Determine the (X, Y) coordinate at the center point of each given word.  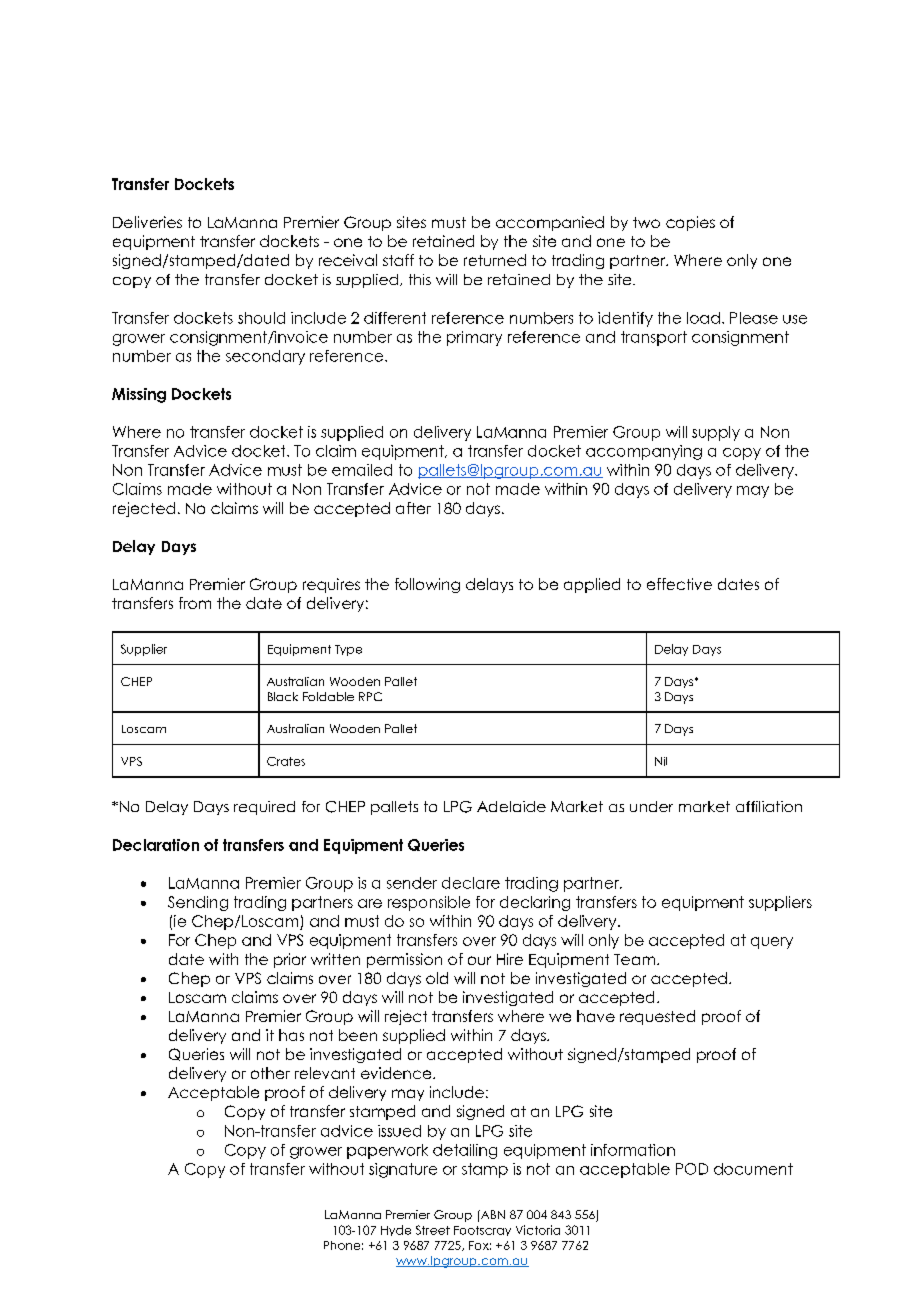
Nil (661, 761)
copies (690, 223)
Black (283, 696)
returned (495, 260)
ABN (492, 1214)
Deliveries (147, 222)
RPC (370, 696)
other (270, 1073)
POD (692, 1169)
